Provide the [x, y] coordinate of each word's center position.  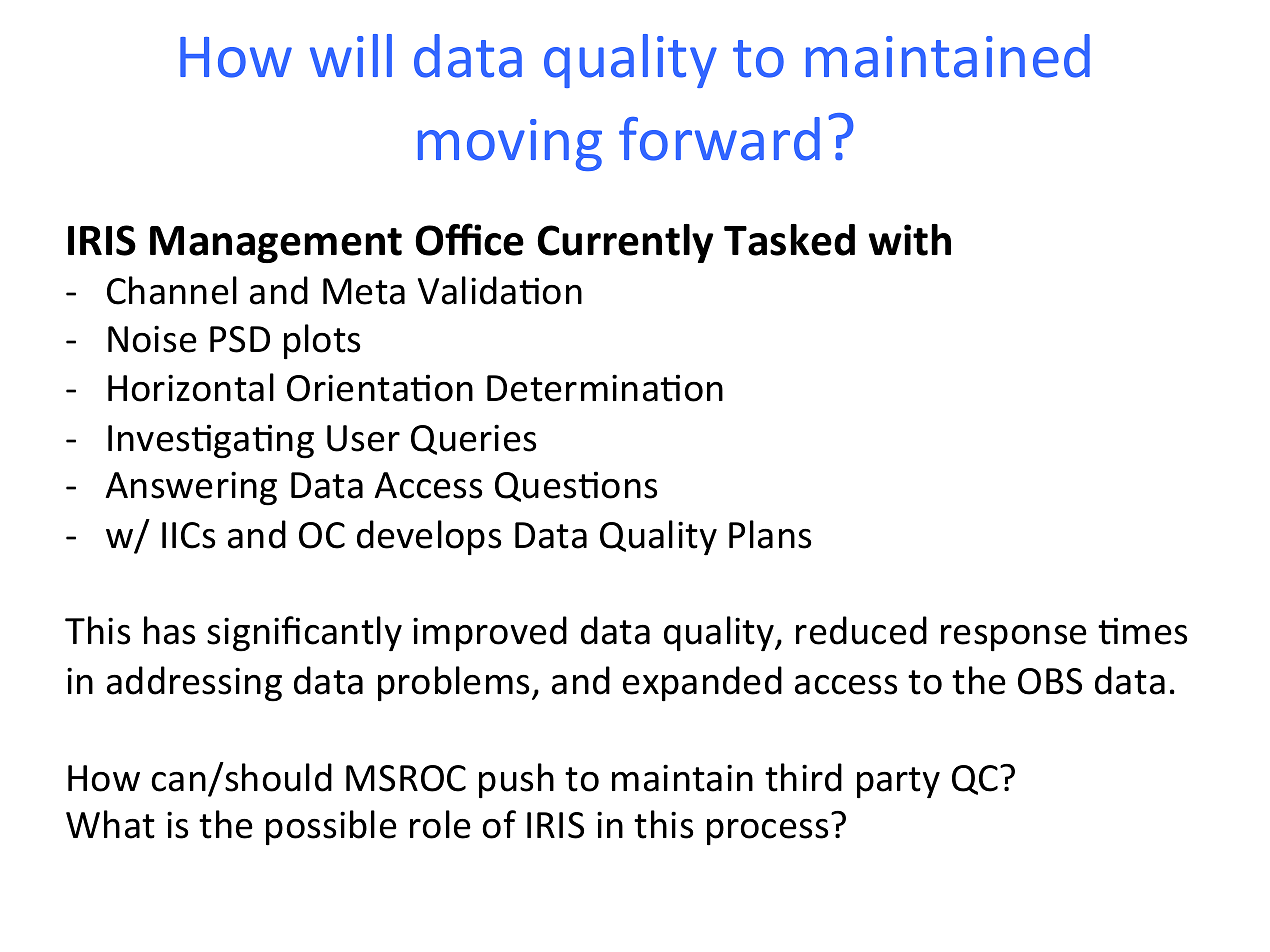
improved [490, 634]
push [516, 781]
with [910, 240]
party [898, 783]
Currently [625, 243]
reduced [861, 630]
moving [510, 145]
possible [331, 828]
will [351, 55]
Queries [474, 439]
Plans [770, 534]
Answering [191, 488]
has [170, 630]
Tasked [789, 240]
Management [276, 244]
